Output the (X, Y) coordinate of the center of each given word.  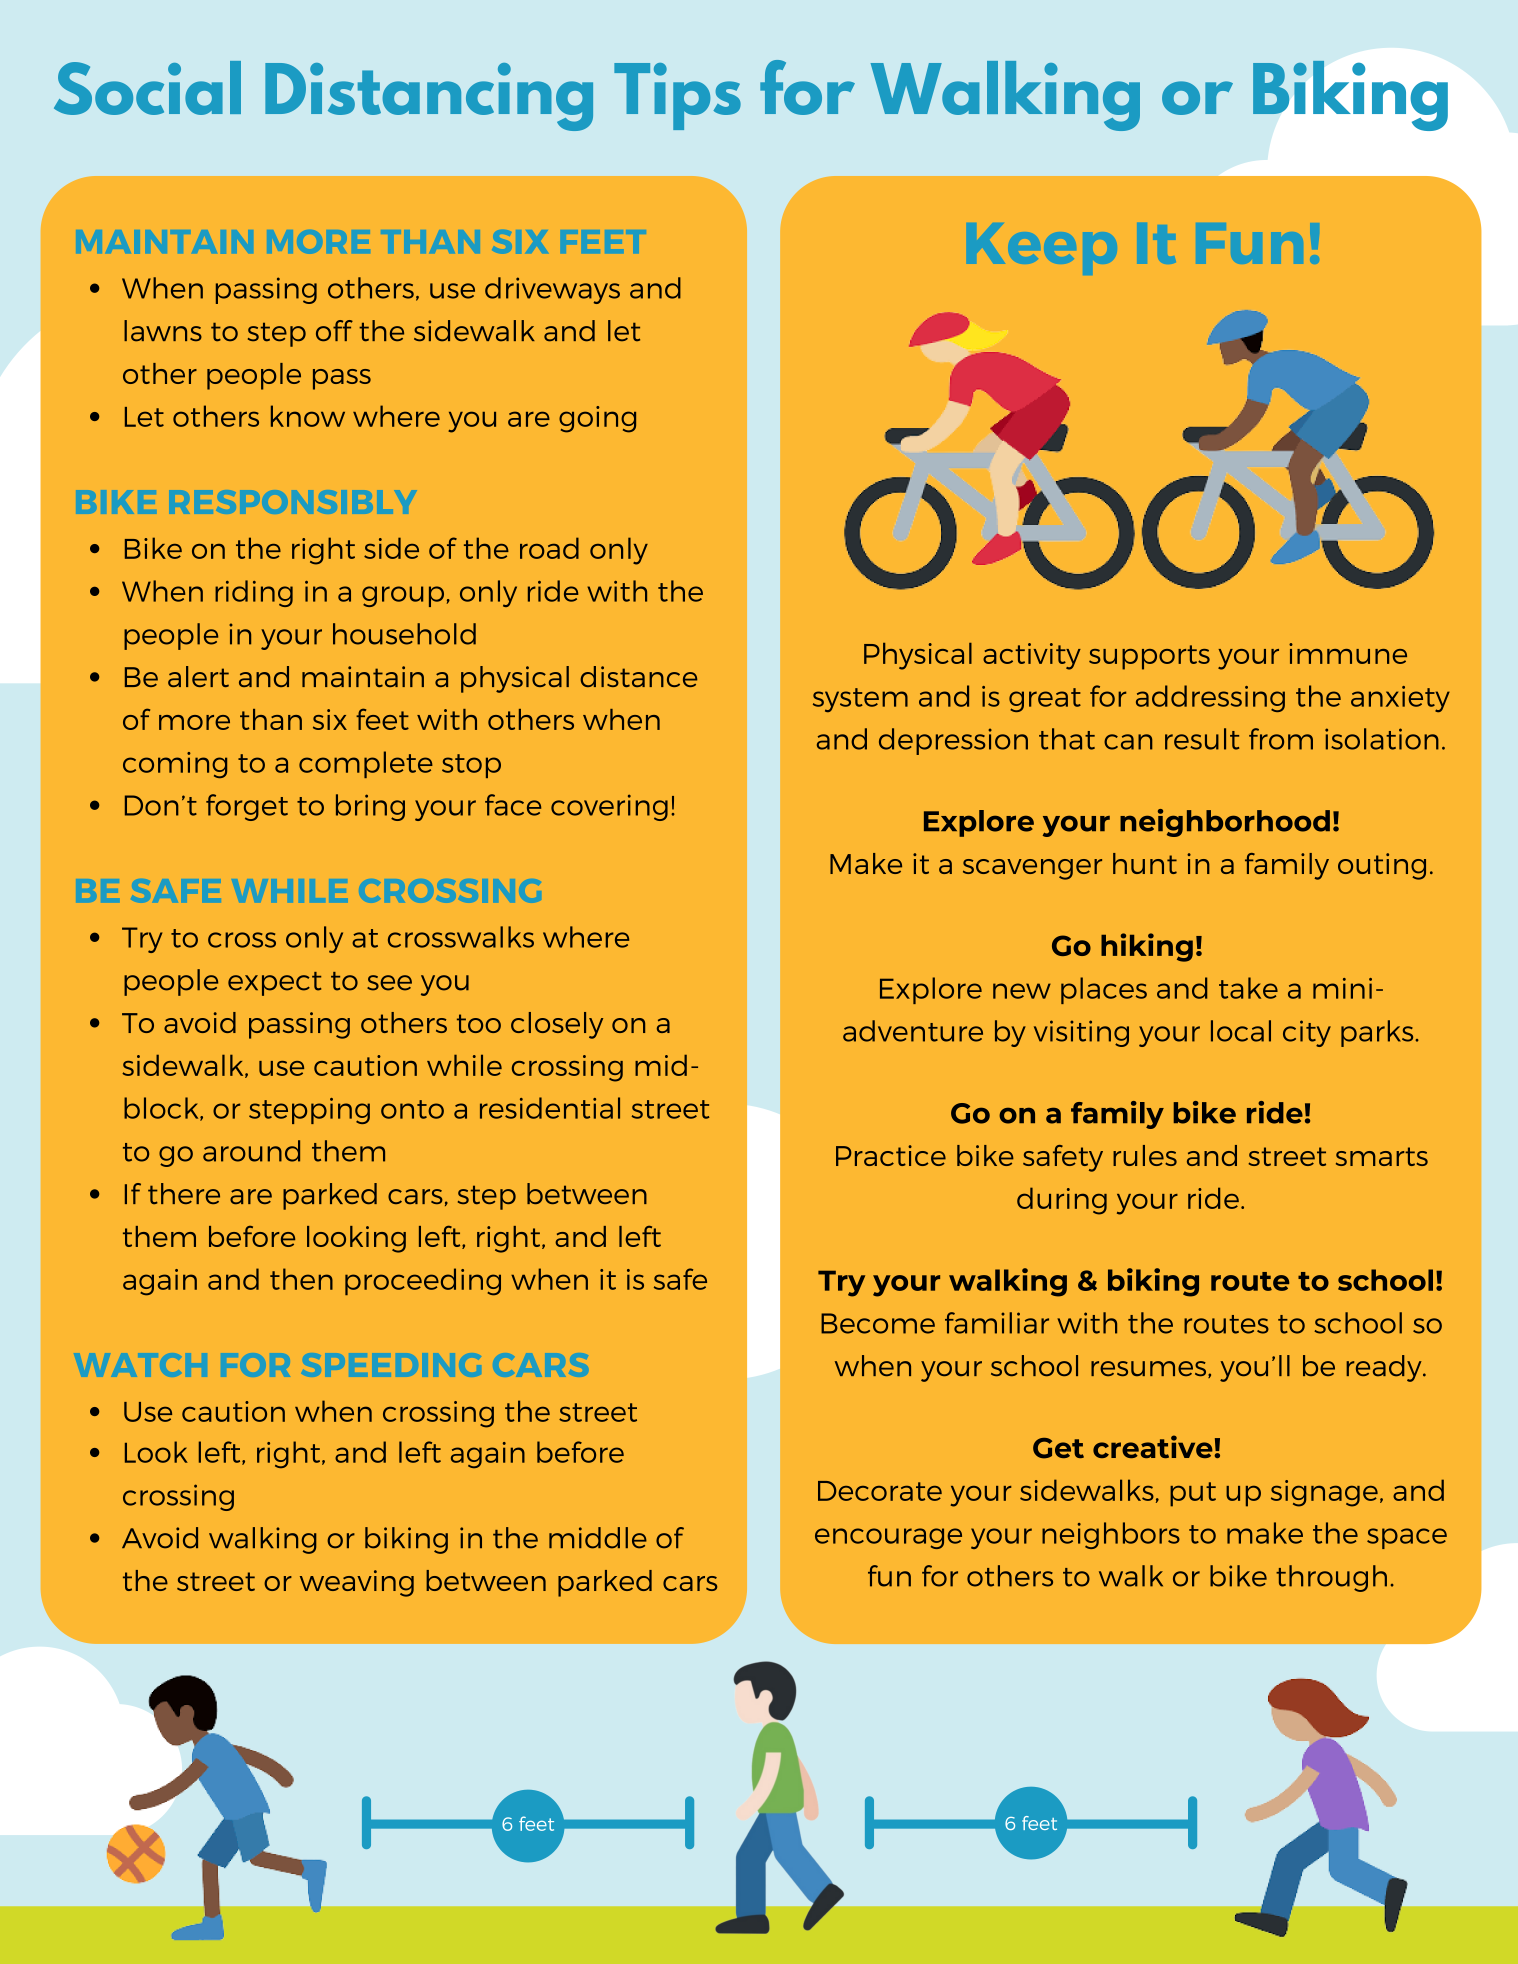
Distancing (429, 97)
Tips (677, 96)
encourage (888, 1538)
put (1193, 1494)
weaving (357, 1583)
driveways (552, 290)
